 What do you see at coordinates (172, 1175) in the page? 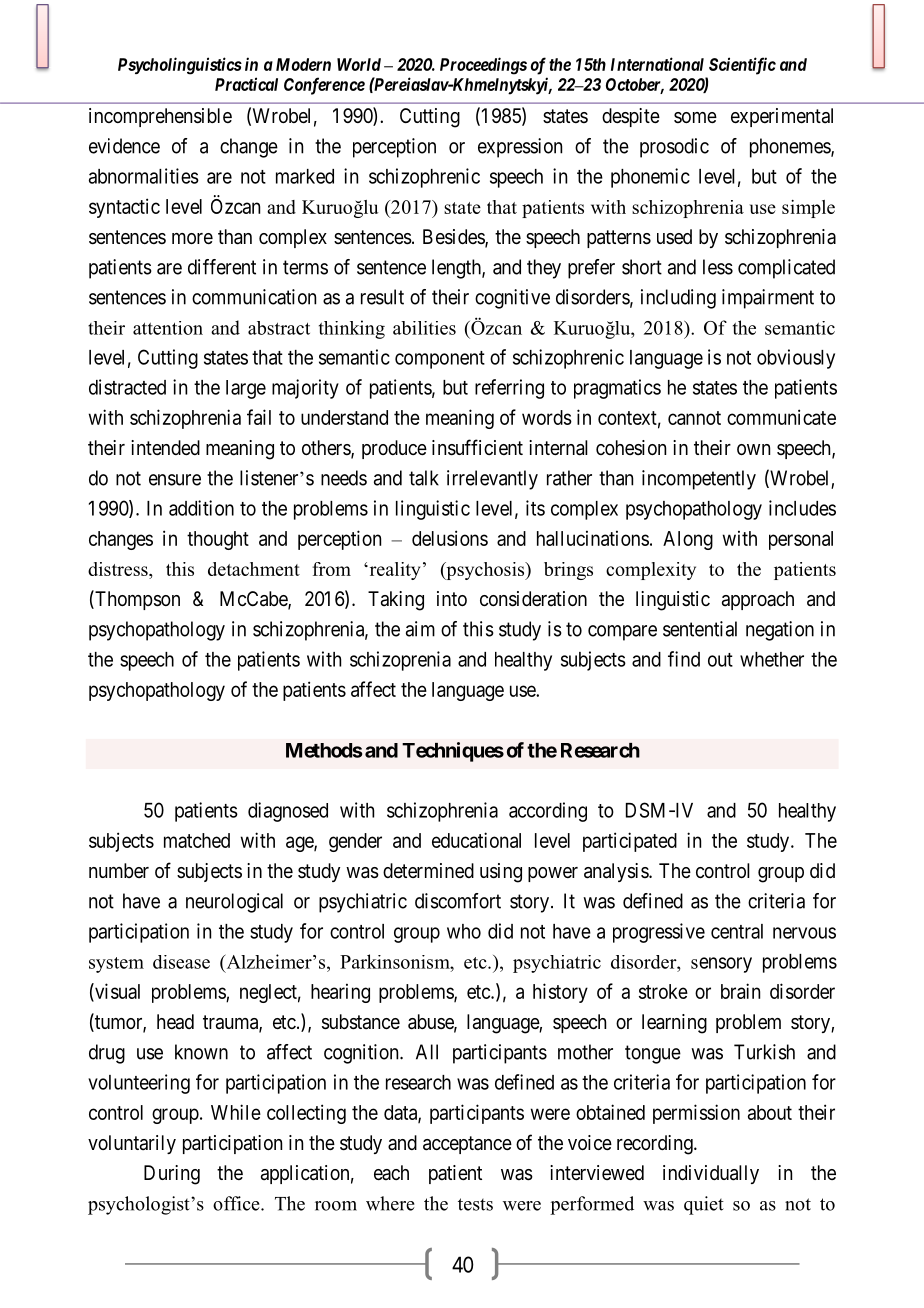
I see `During` at bounding box center [172, 1175].
